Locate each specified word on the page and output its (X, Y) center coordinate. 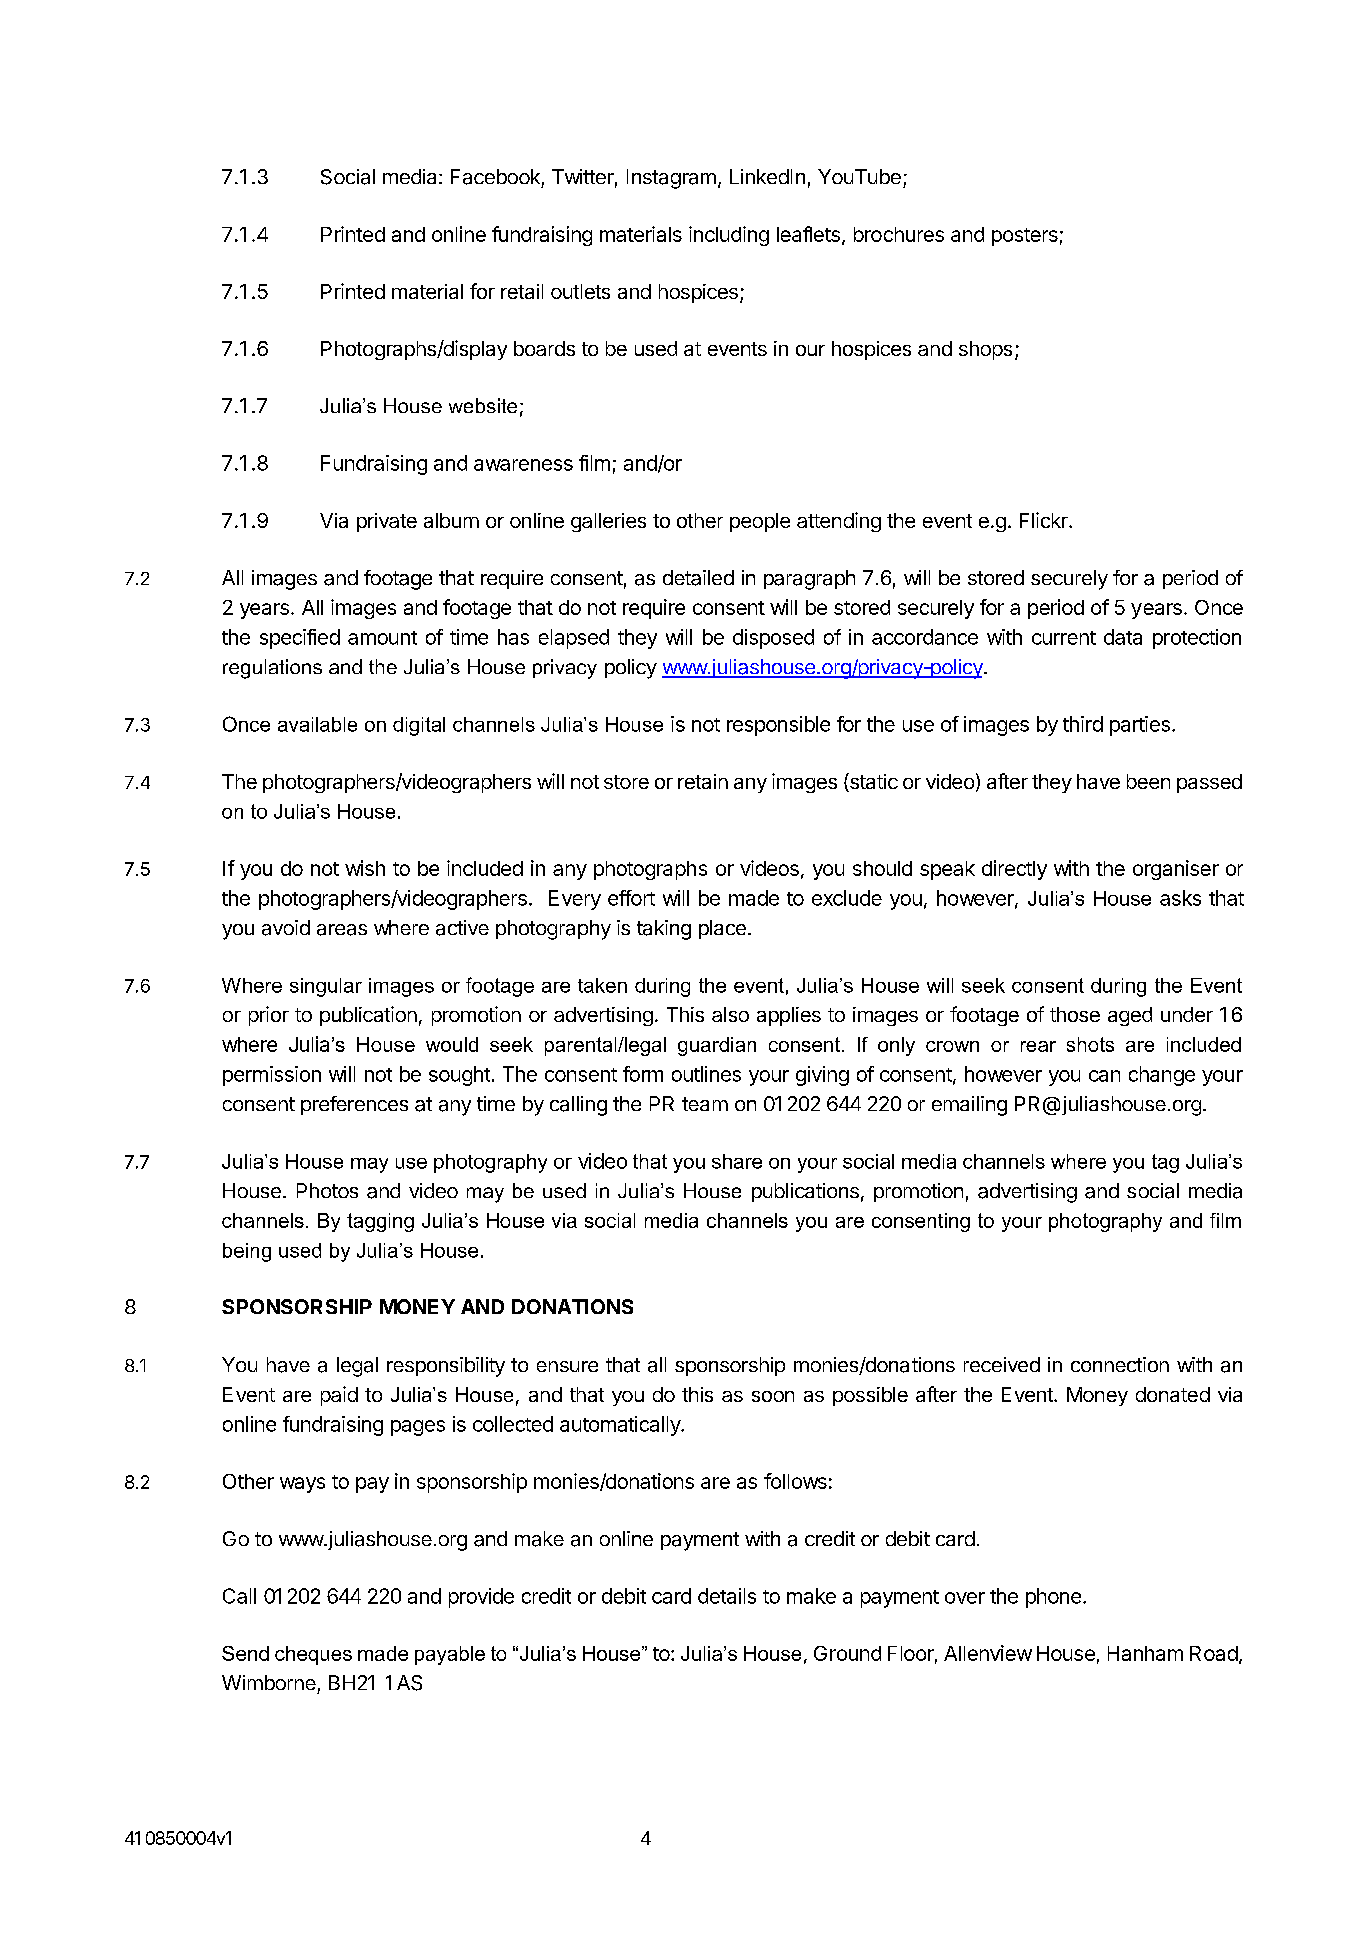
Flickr (1045, 520)
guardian (717, 1046)
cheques (313, 1655)
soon (773, 1396)
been (1148, 781)
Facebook (495, 177)
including (729, 236)
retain (703, 781)
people (760, 522)
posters (1025, 237)
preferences (354, 1105)
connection (1120, 1364)
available (317, 724)
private (387, 522)
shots (1090, 1044)
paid (339, 1396)
